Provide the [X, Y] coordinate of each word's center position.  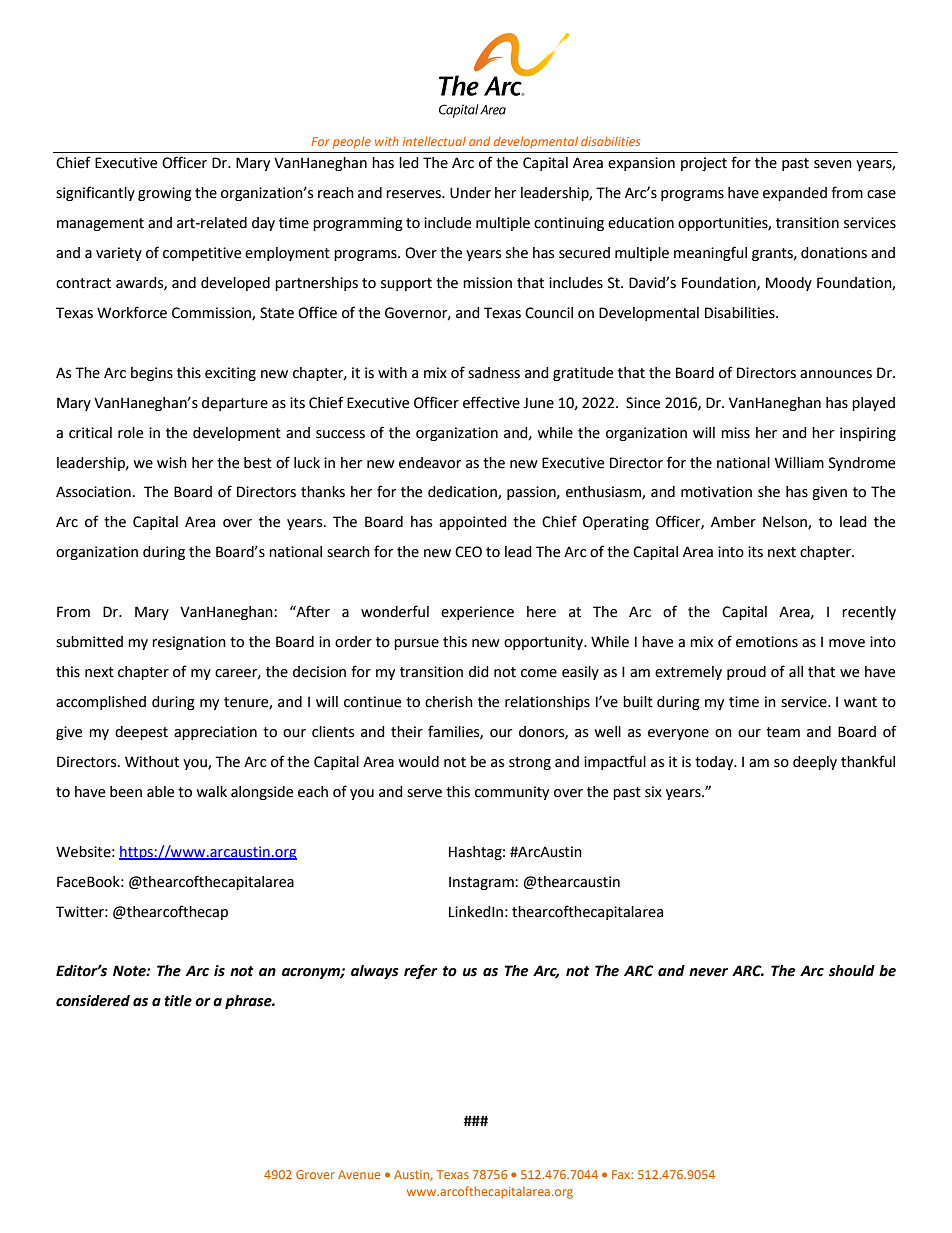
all [796, 672]
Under [470, 193]
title [178, 1001]
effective [491, 402]
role [130, 433]
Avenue [359, 1174]
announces [836, 374]
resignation [189, 643]
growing [165, 194]
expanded [795, 194]
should [852, 971]
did [479, 672]
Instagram [482, 883]
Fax [622, 1174]
